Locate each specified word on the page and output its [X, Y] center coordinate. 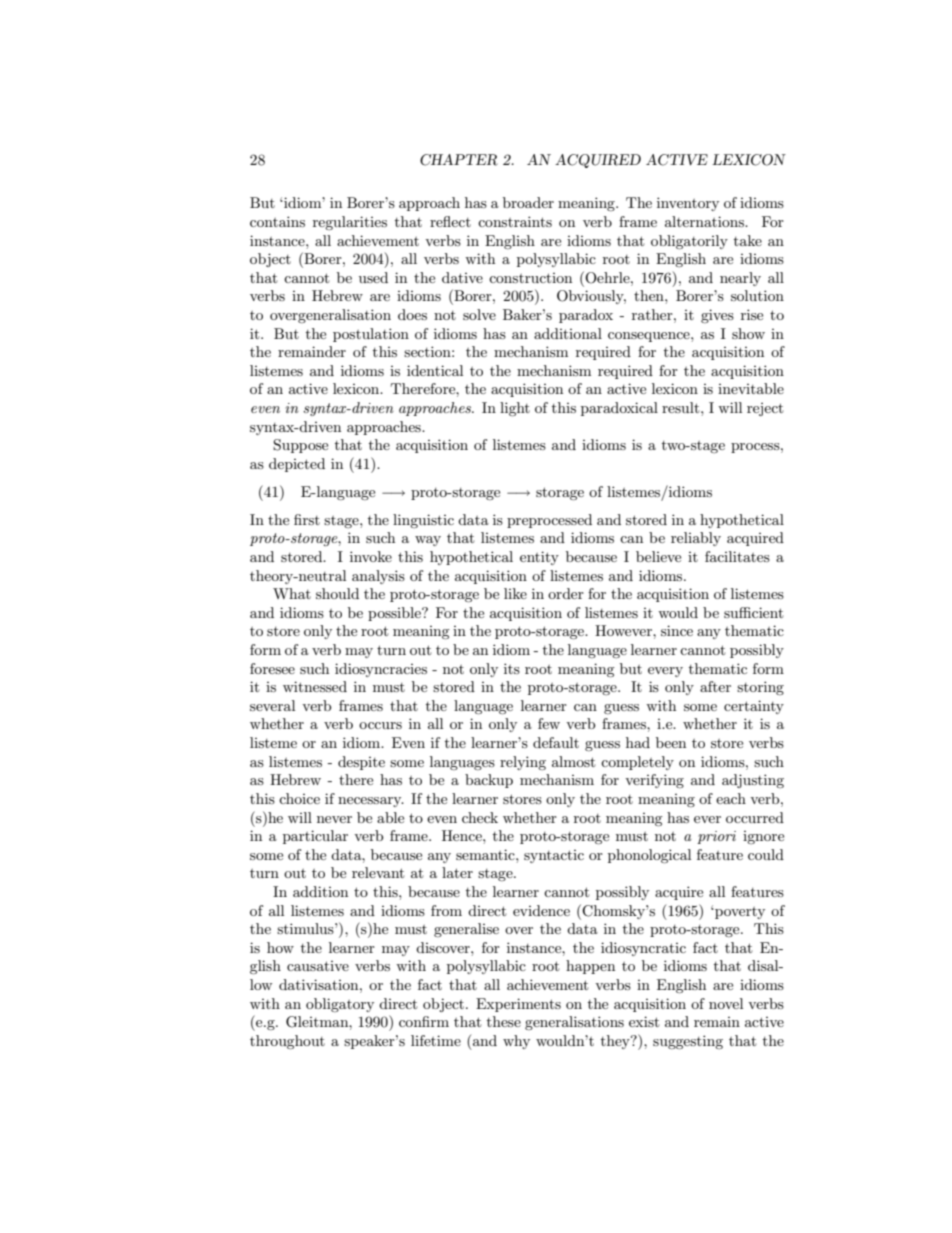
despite [361, 763]
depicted [297, 465]
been [671, 742]
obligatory [340, 1005]
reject [765, 409]
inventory [688, 204]
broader [528, 202]
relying [523, 763]
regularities [350, 223]
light [515, 409]
